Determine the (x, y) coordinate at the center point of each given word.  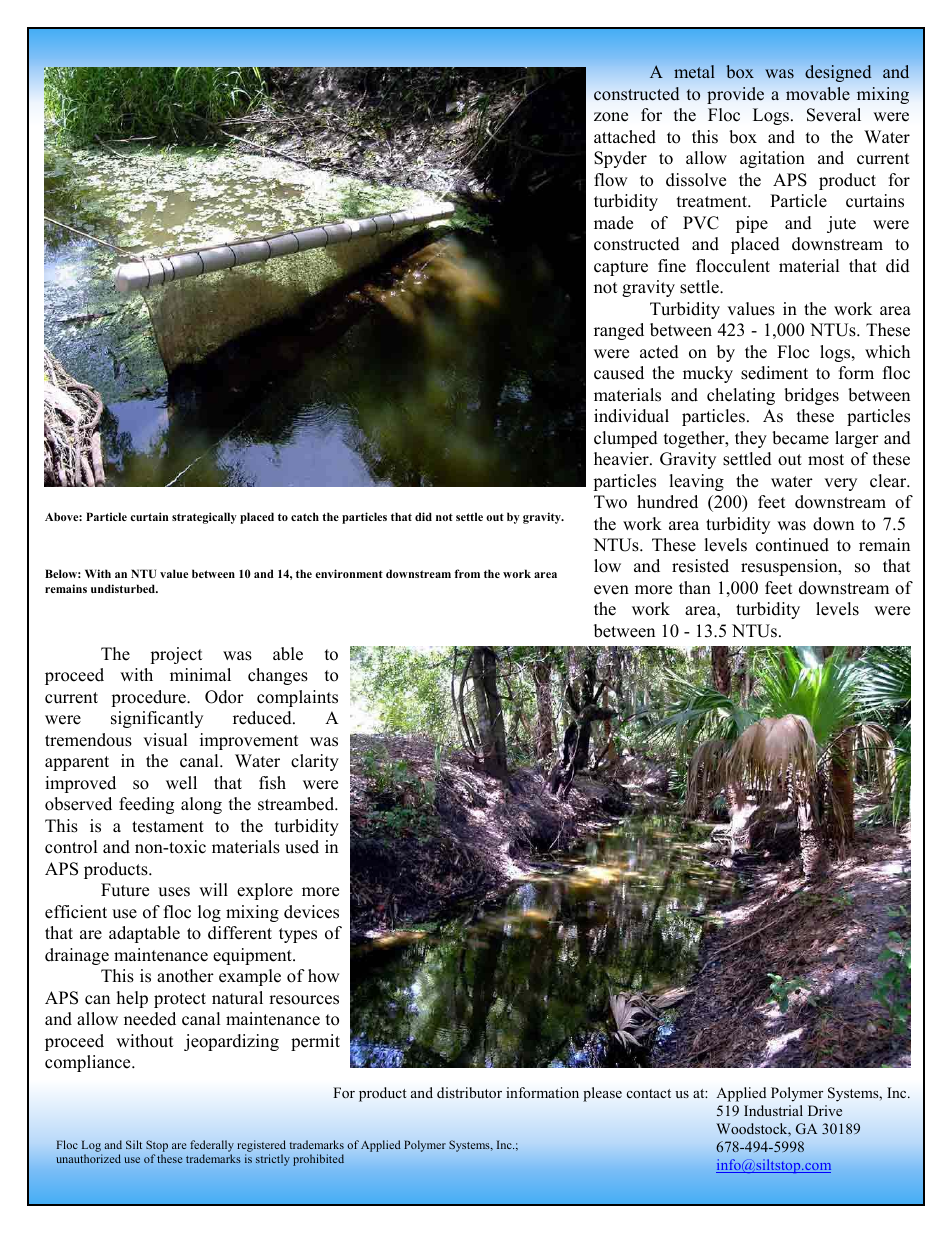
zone (611, 117)
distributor (469, 1093)
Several (834, 115)
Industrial (773, 1110)
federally (212, 1146)
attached (625, 137)
